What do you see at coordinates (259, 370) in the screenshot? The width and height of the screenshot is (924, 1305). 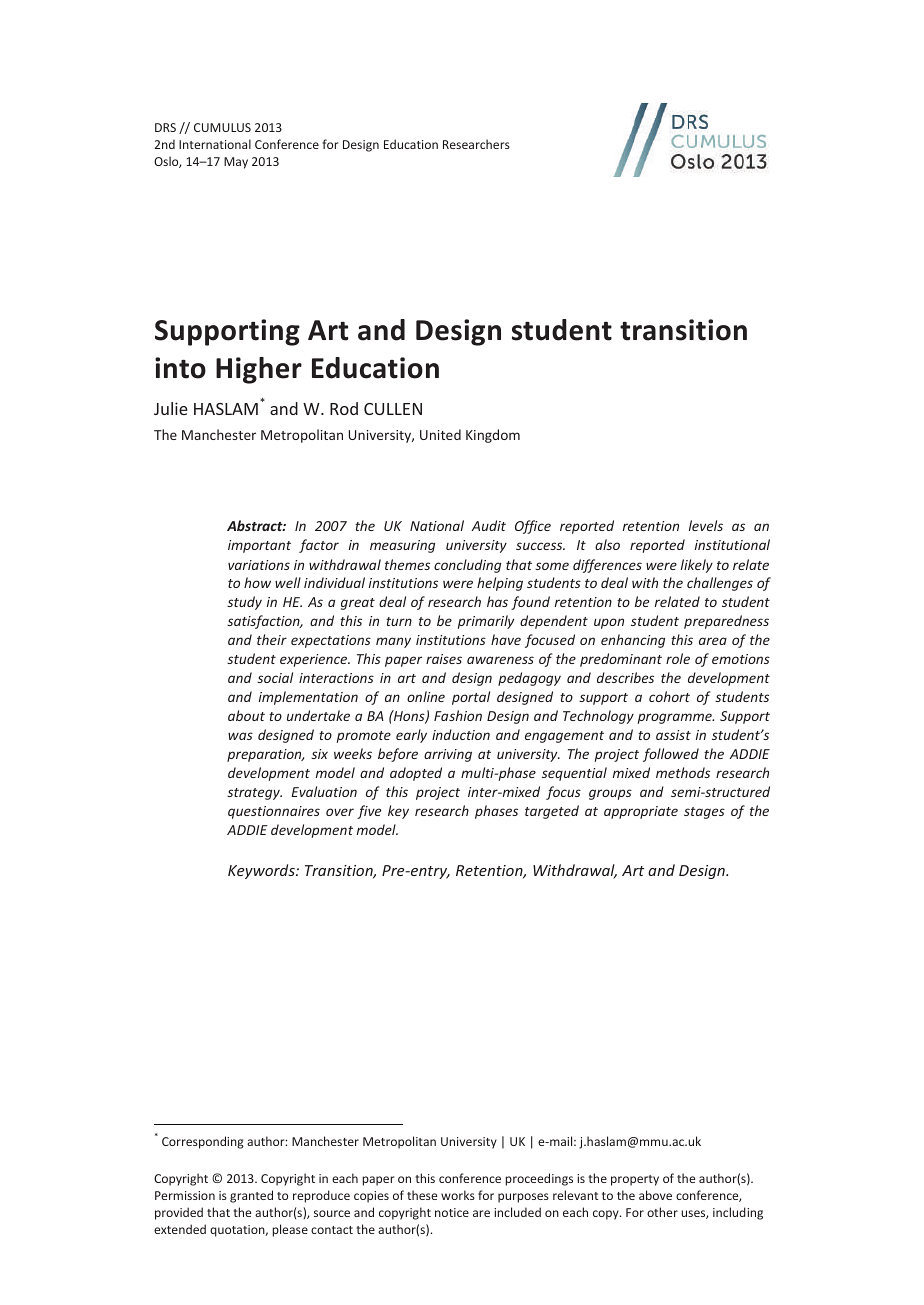 I see `Higher` at bounding box center [259, 370].
